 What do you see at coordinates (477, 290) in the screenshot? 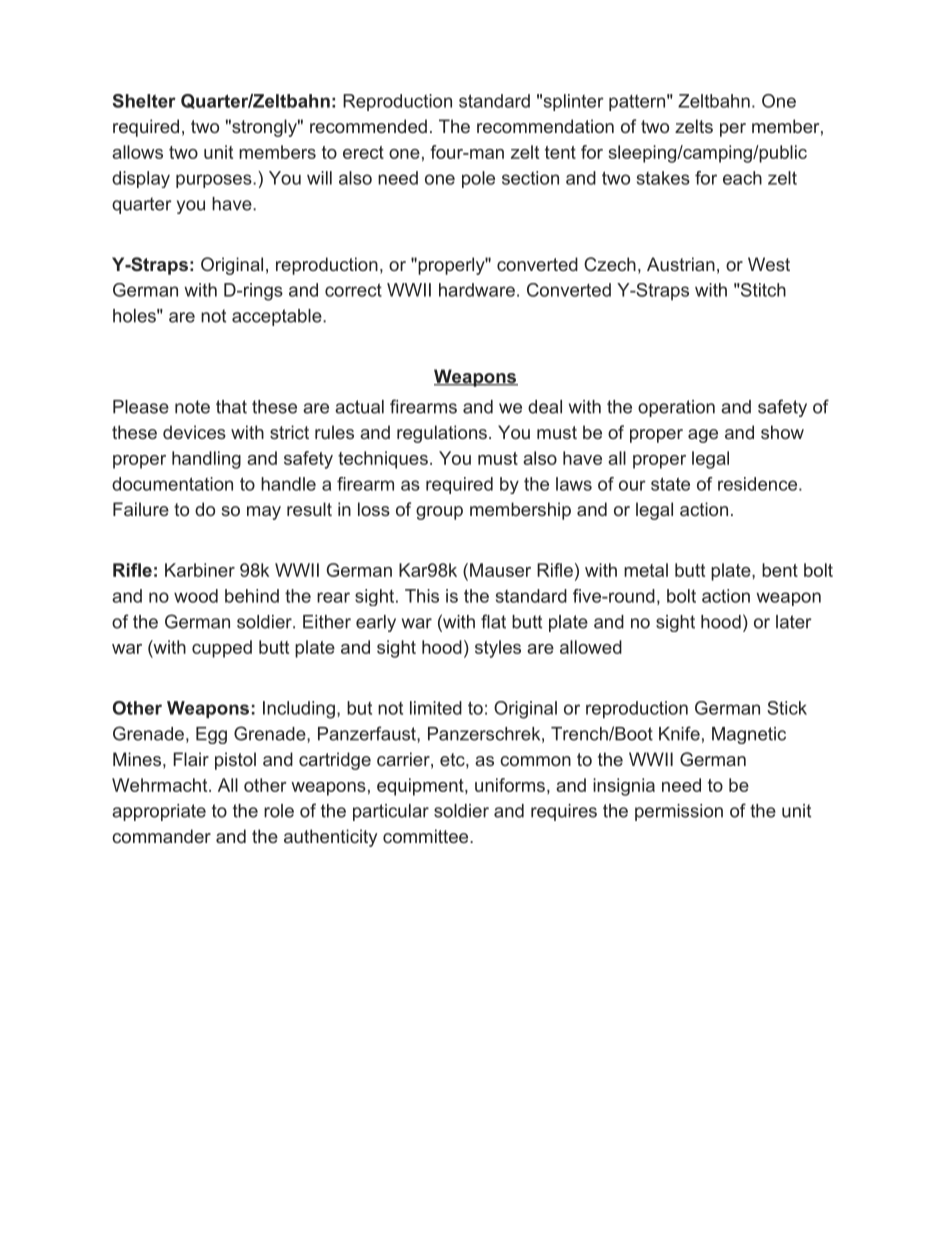
I see `hardware` at bounding box center [477, 290].
